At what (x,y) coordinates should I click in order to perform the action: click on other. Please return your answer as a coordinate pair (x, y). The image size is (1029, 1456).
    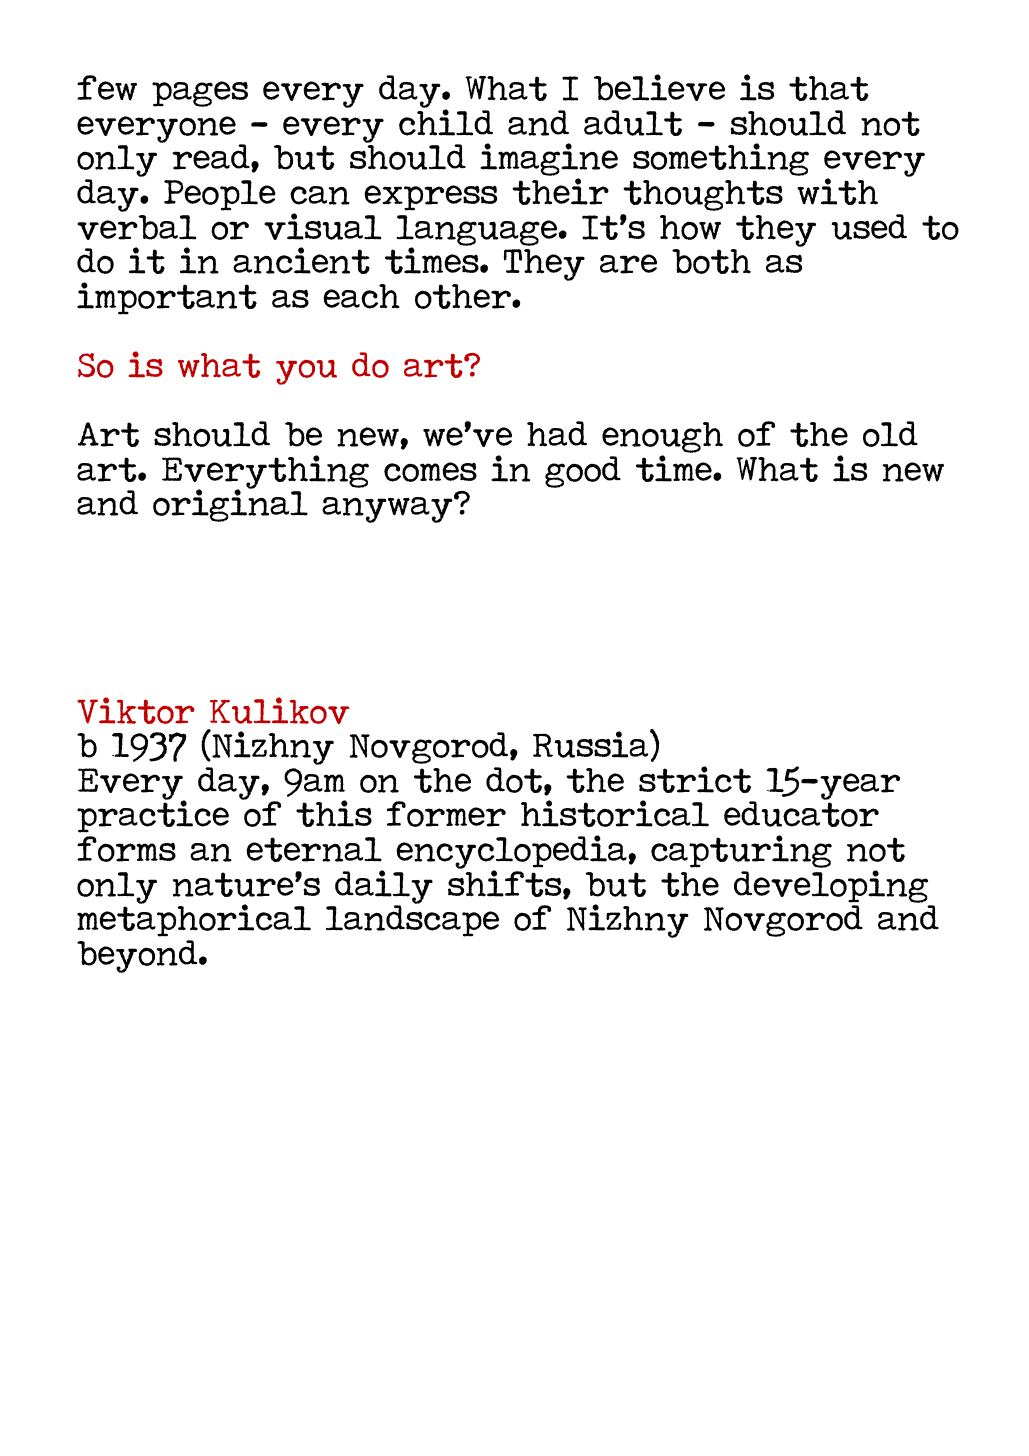
    Looking at the image, I should click on (464, 296).
